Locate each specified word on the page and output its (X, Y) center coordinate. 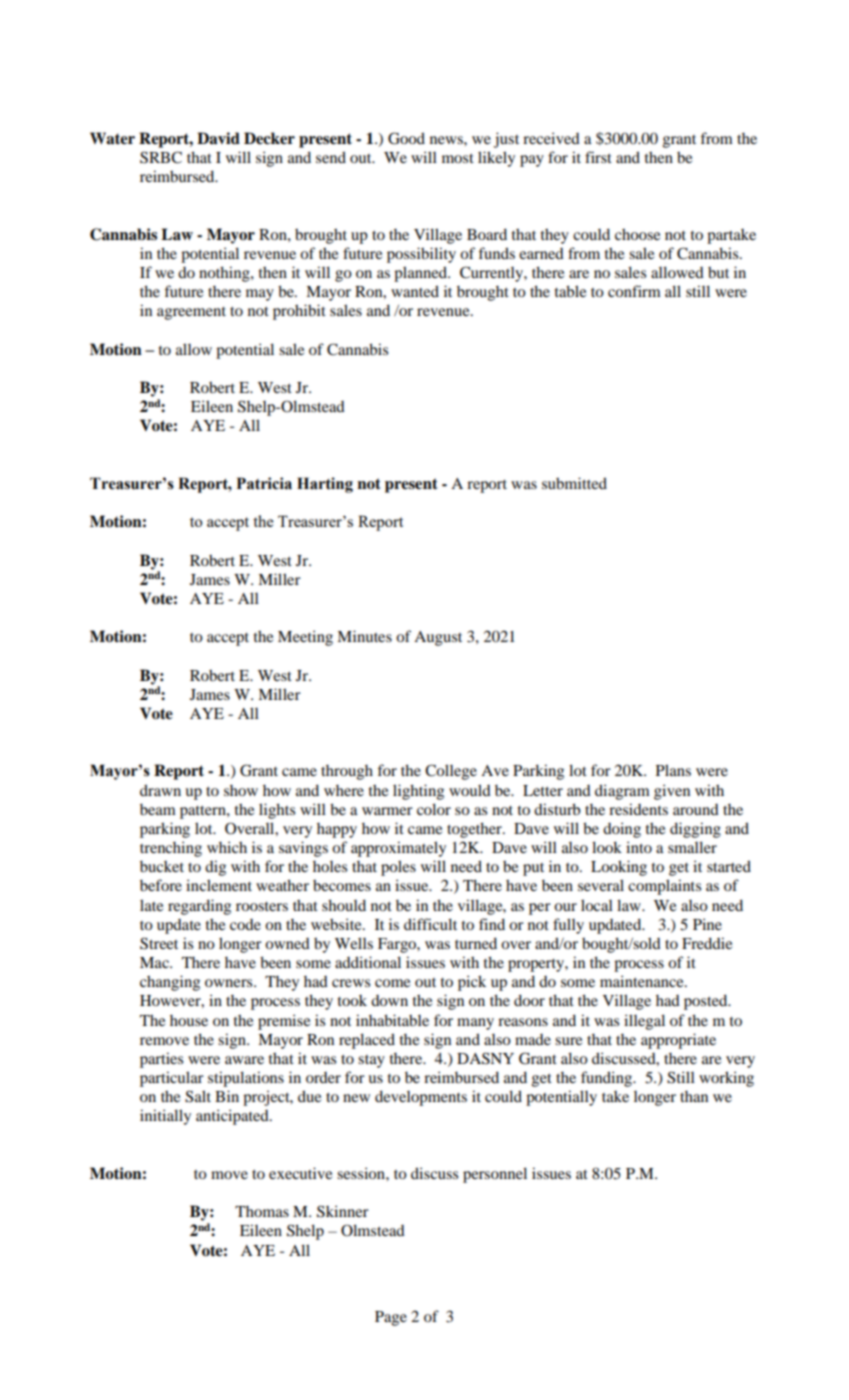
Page (391, 1318)
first (598, 157)
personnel (495, 1175)
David (218, 138)
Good (406, 138)
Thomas (262, 1211)
